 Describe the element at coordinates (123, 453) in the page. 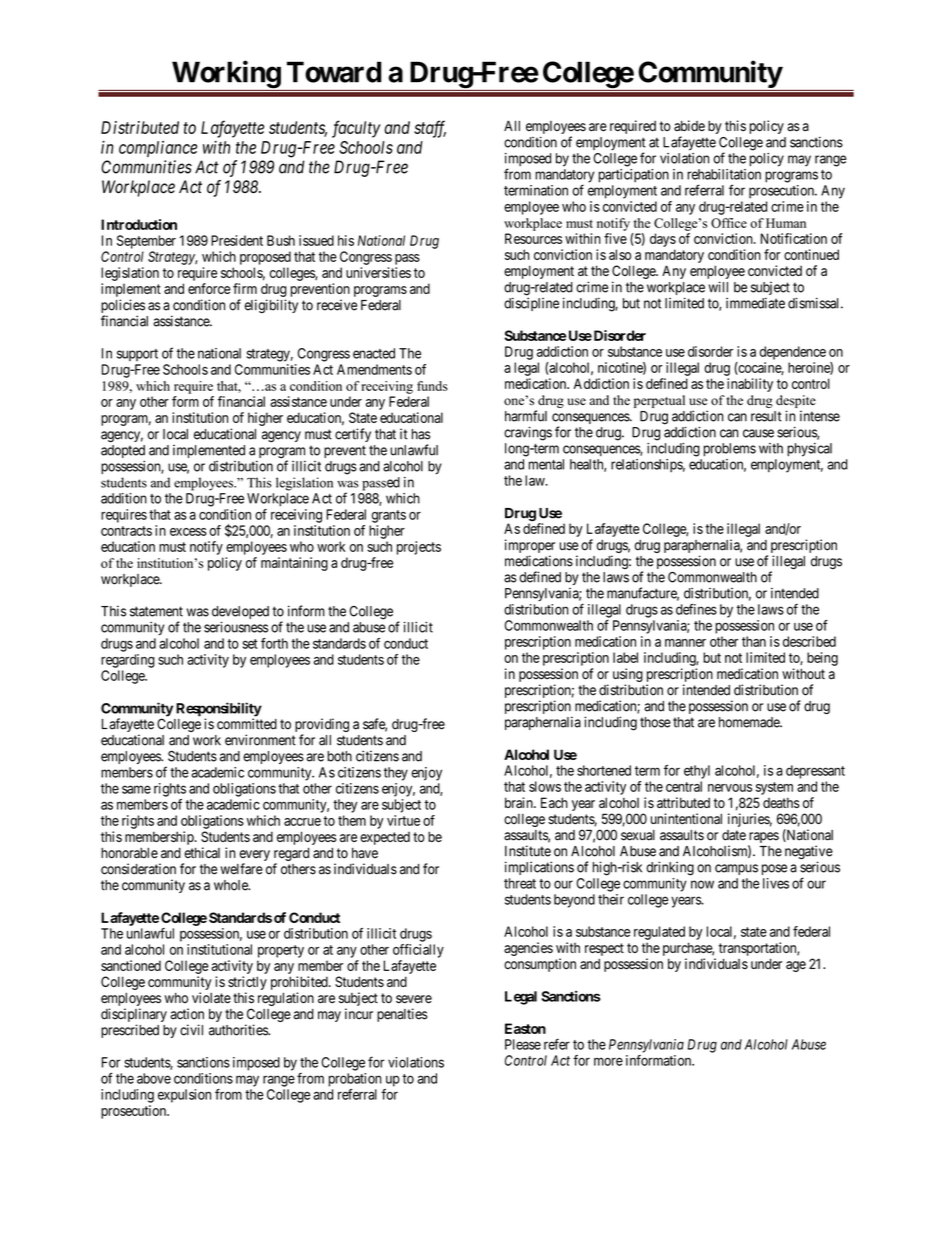

I see `adopted` at that location.
